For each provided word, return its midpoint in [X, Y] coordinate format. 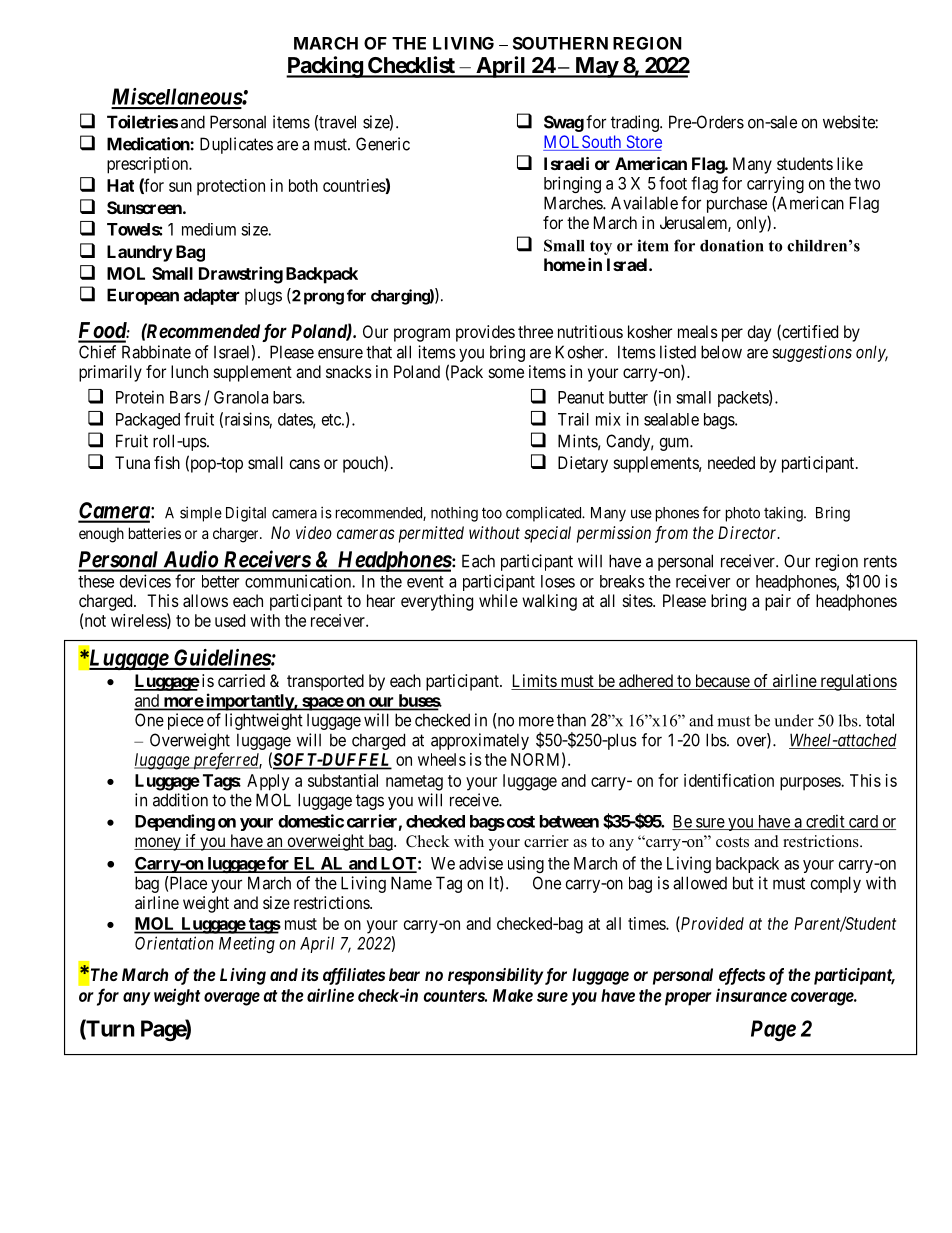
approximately [480, 741]
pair [778, 602]
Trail [573, 419]
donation [732, 245]
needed [731, 462]
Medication [149, 144]
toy [601, 248]
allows [205, 600]
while [498, 600]
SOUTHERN [560, 43]
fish [167, 462]
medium [209, 229]
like [850, 163]
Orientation [174, 943]
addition [180, 800]
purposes [811, 784]
